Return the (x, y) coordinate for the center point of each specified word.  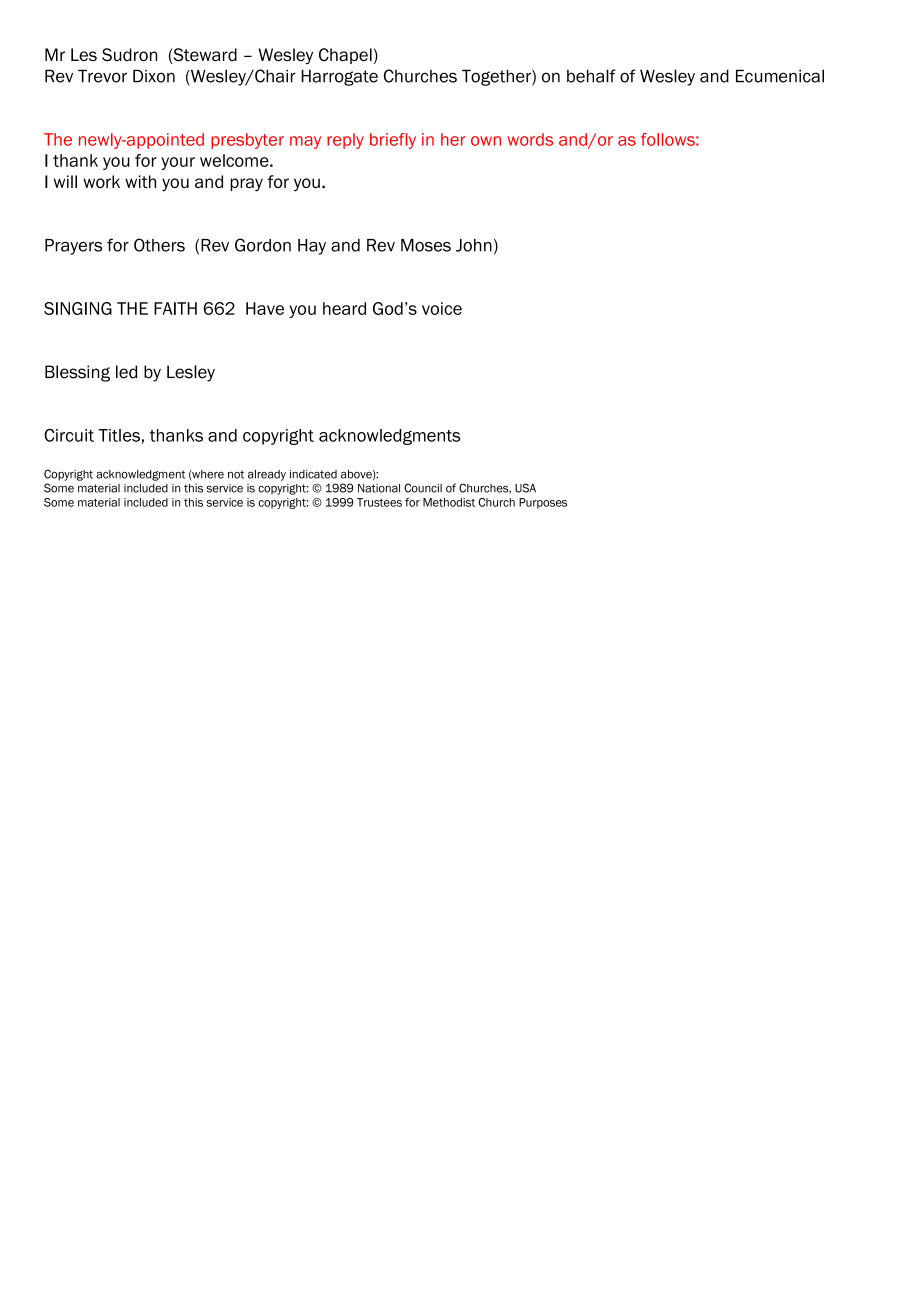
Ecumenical (780, 76)
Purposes (543, 503)
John (474, 245)
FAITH (175, 308)
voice (442, 308)
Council (423, 488)
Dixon (154, 76)
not (236, 474)
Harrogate (339, 77)
